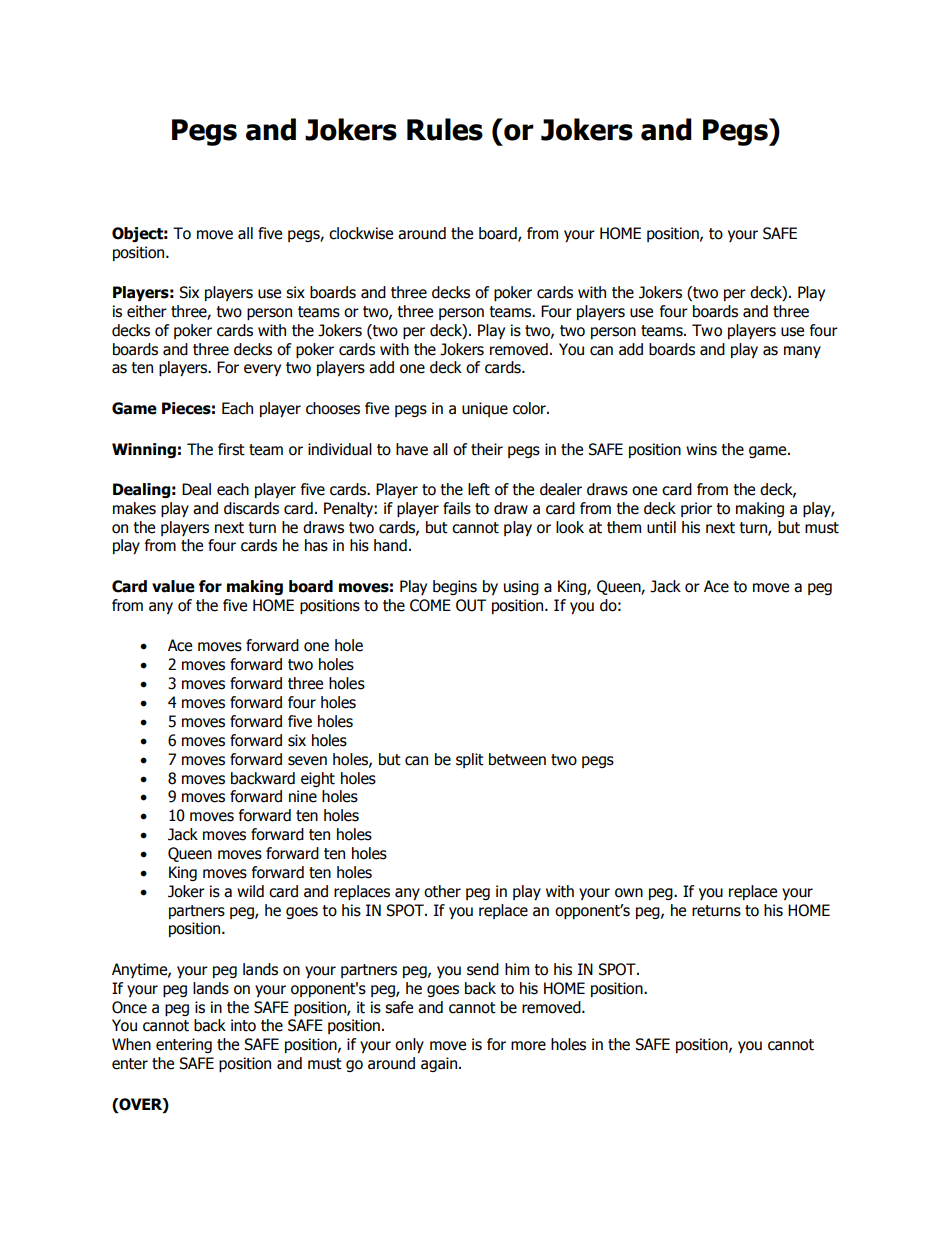  Describe the element at coordinates (440, 1064) in the screenshot. I see `again` at that location.
